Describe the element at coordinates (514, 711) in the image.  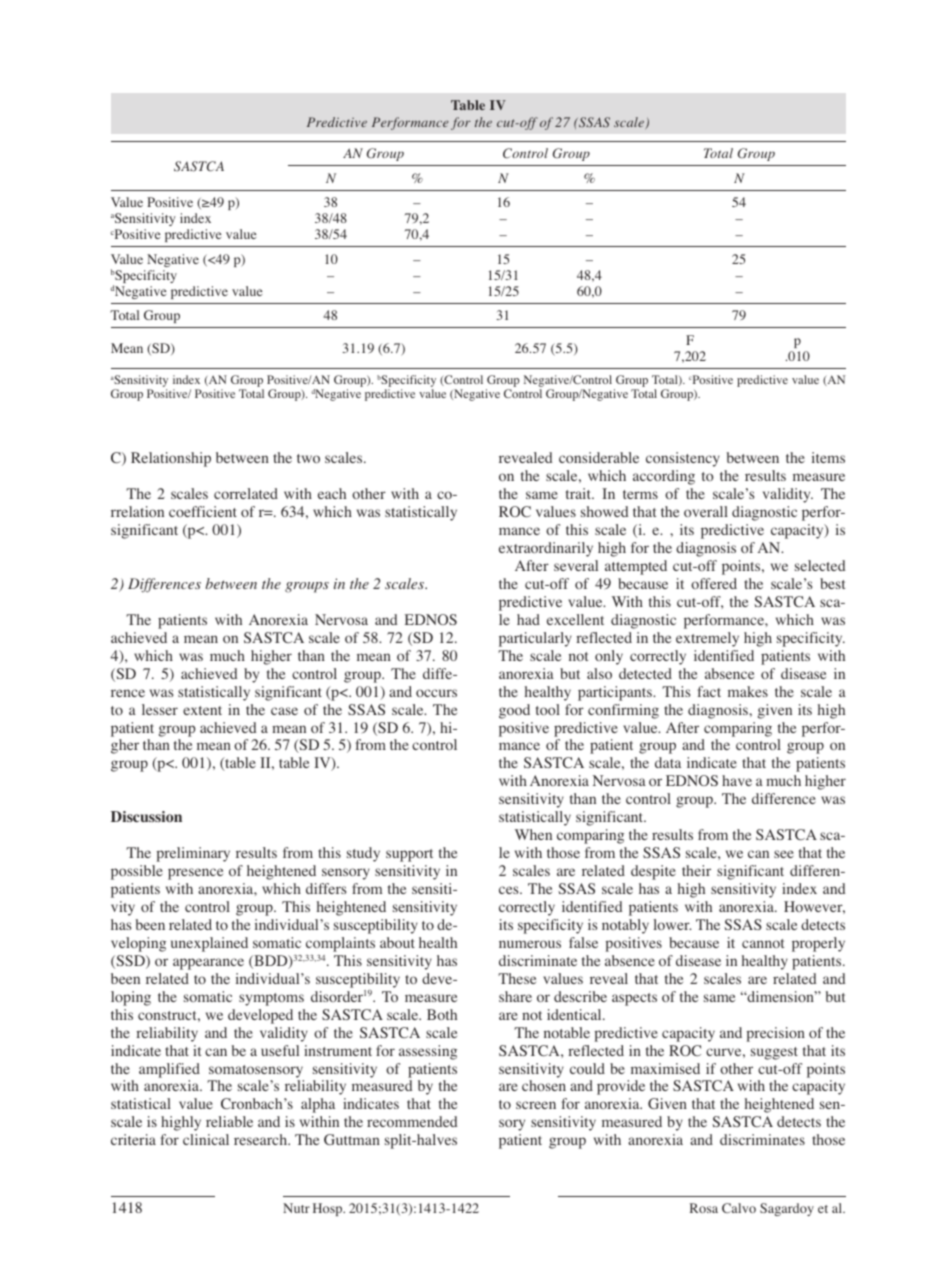
I see `good` at that location.
